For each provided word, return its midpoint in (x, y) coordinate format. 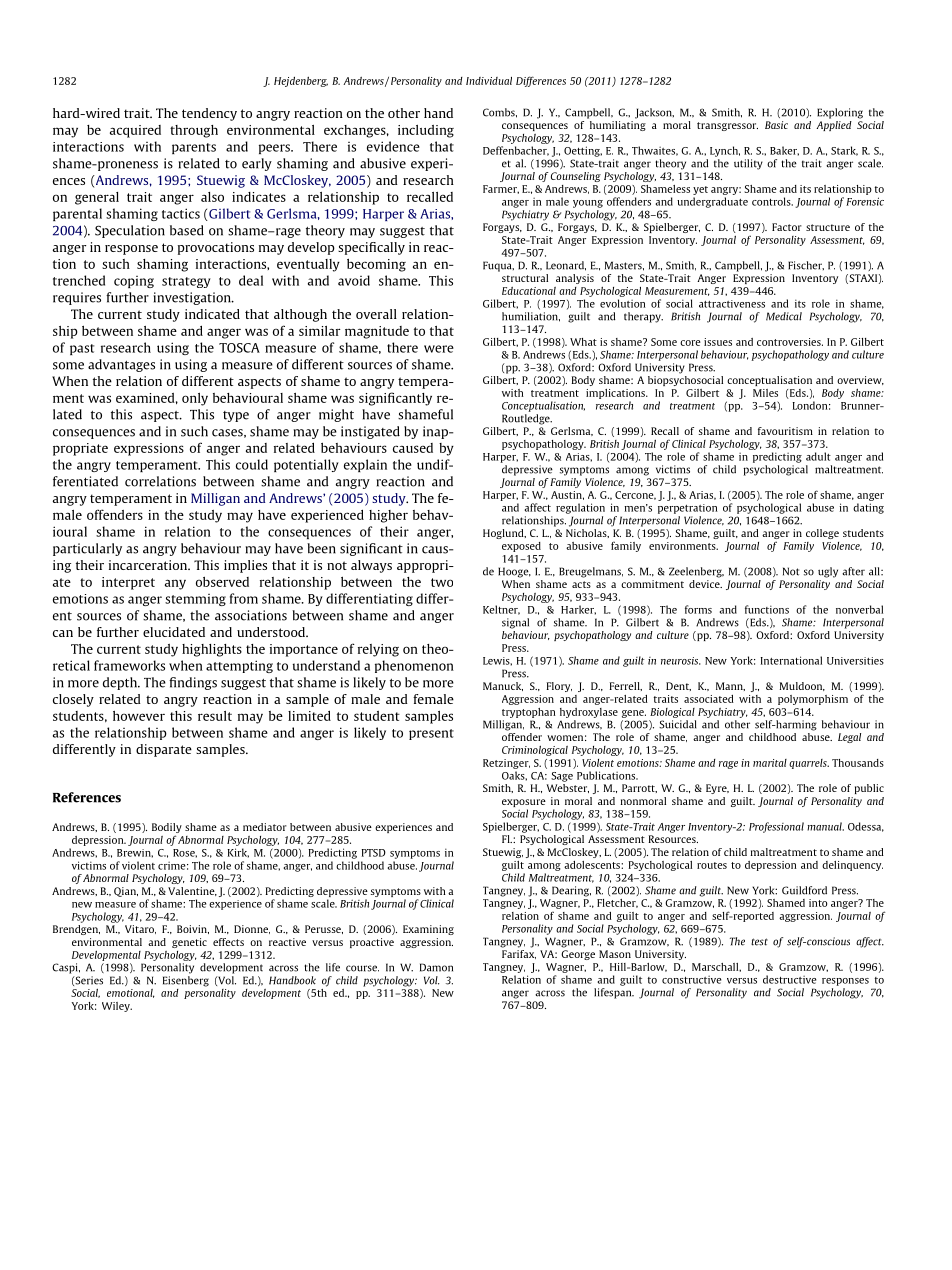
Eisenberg (186, 981)
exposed (521, 547)
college (822, 534)
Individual (489, 81)
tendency (209, 114)
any (175, 584)
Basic (776, 125)
